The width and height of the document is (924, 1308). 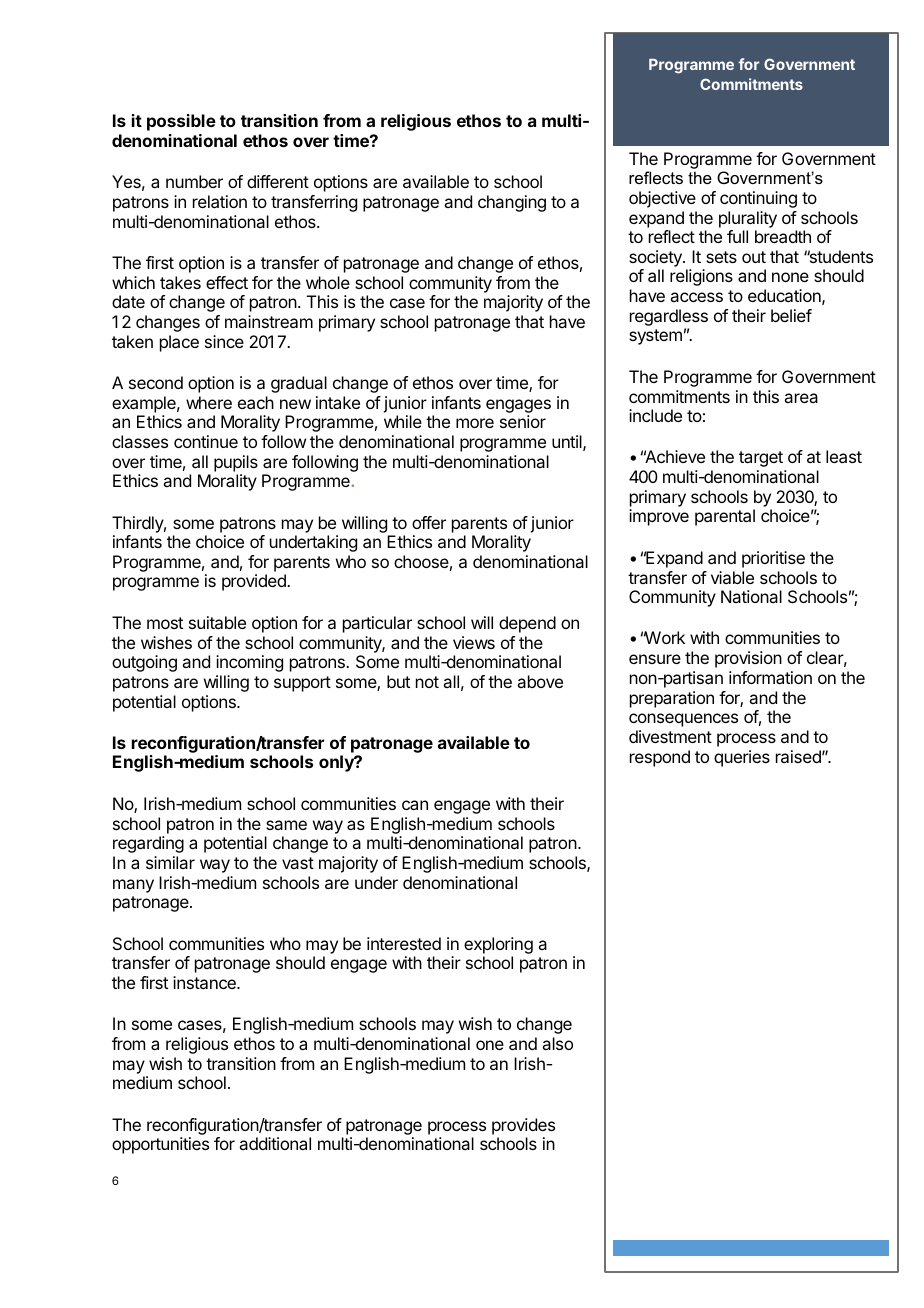 What do you see at coordinates (748, 659) in the document?
I see `provision` at bounding box center [748, 659].
